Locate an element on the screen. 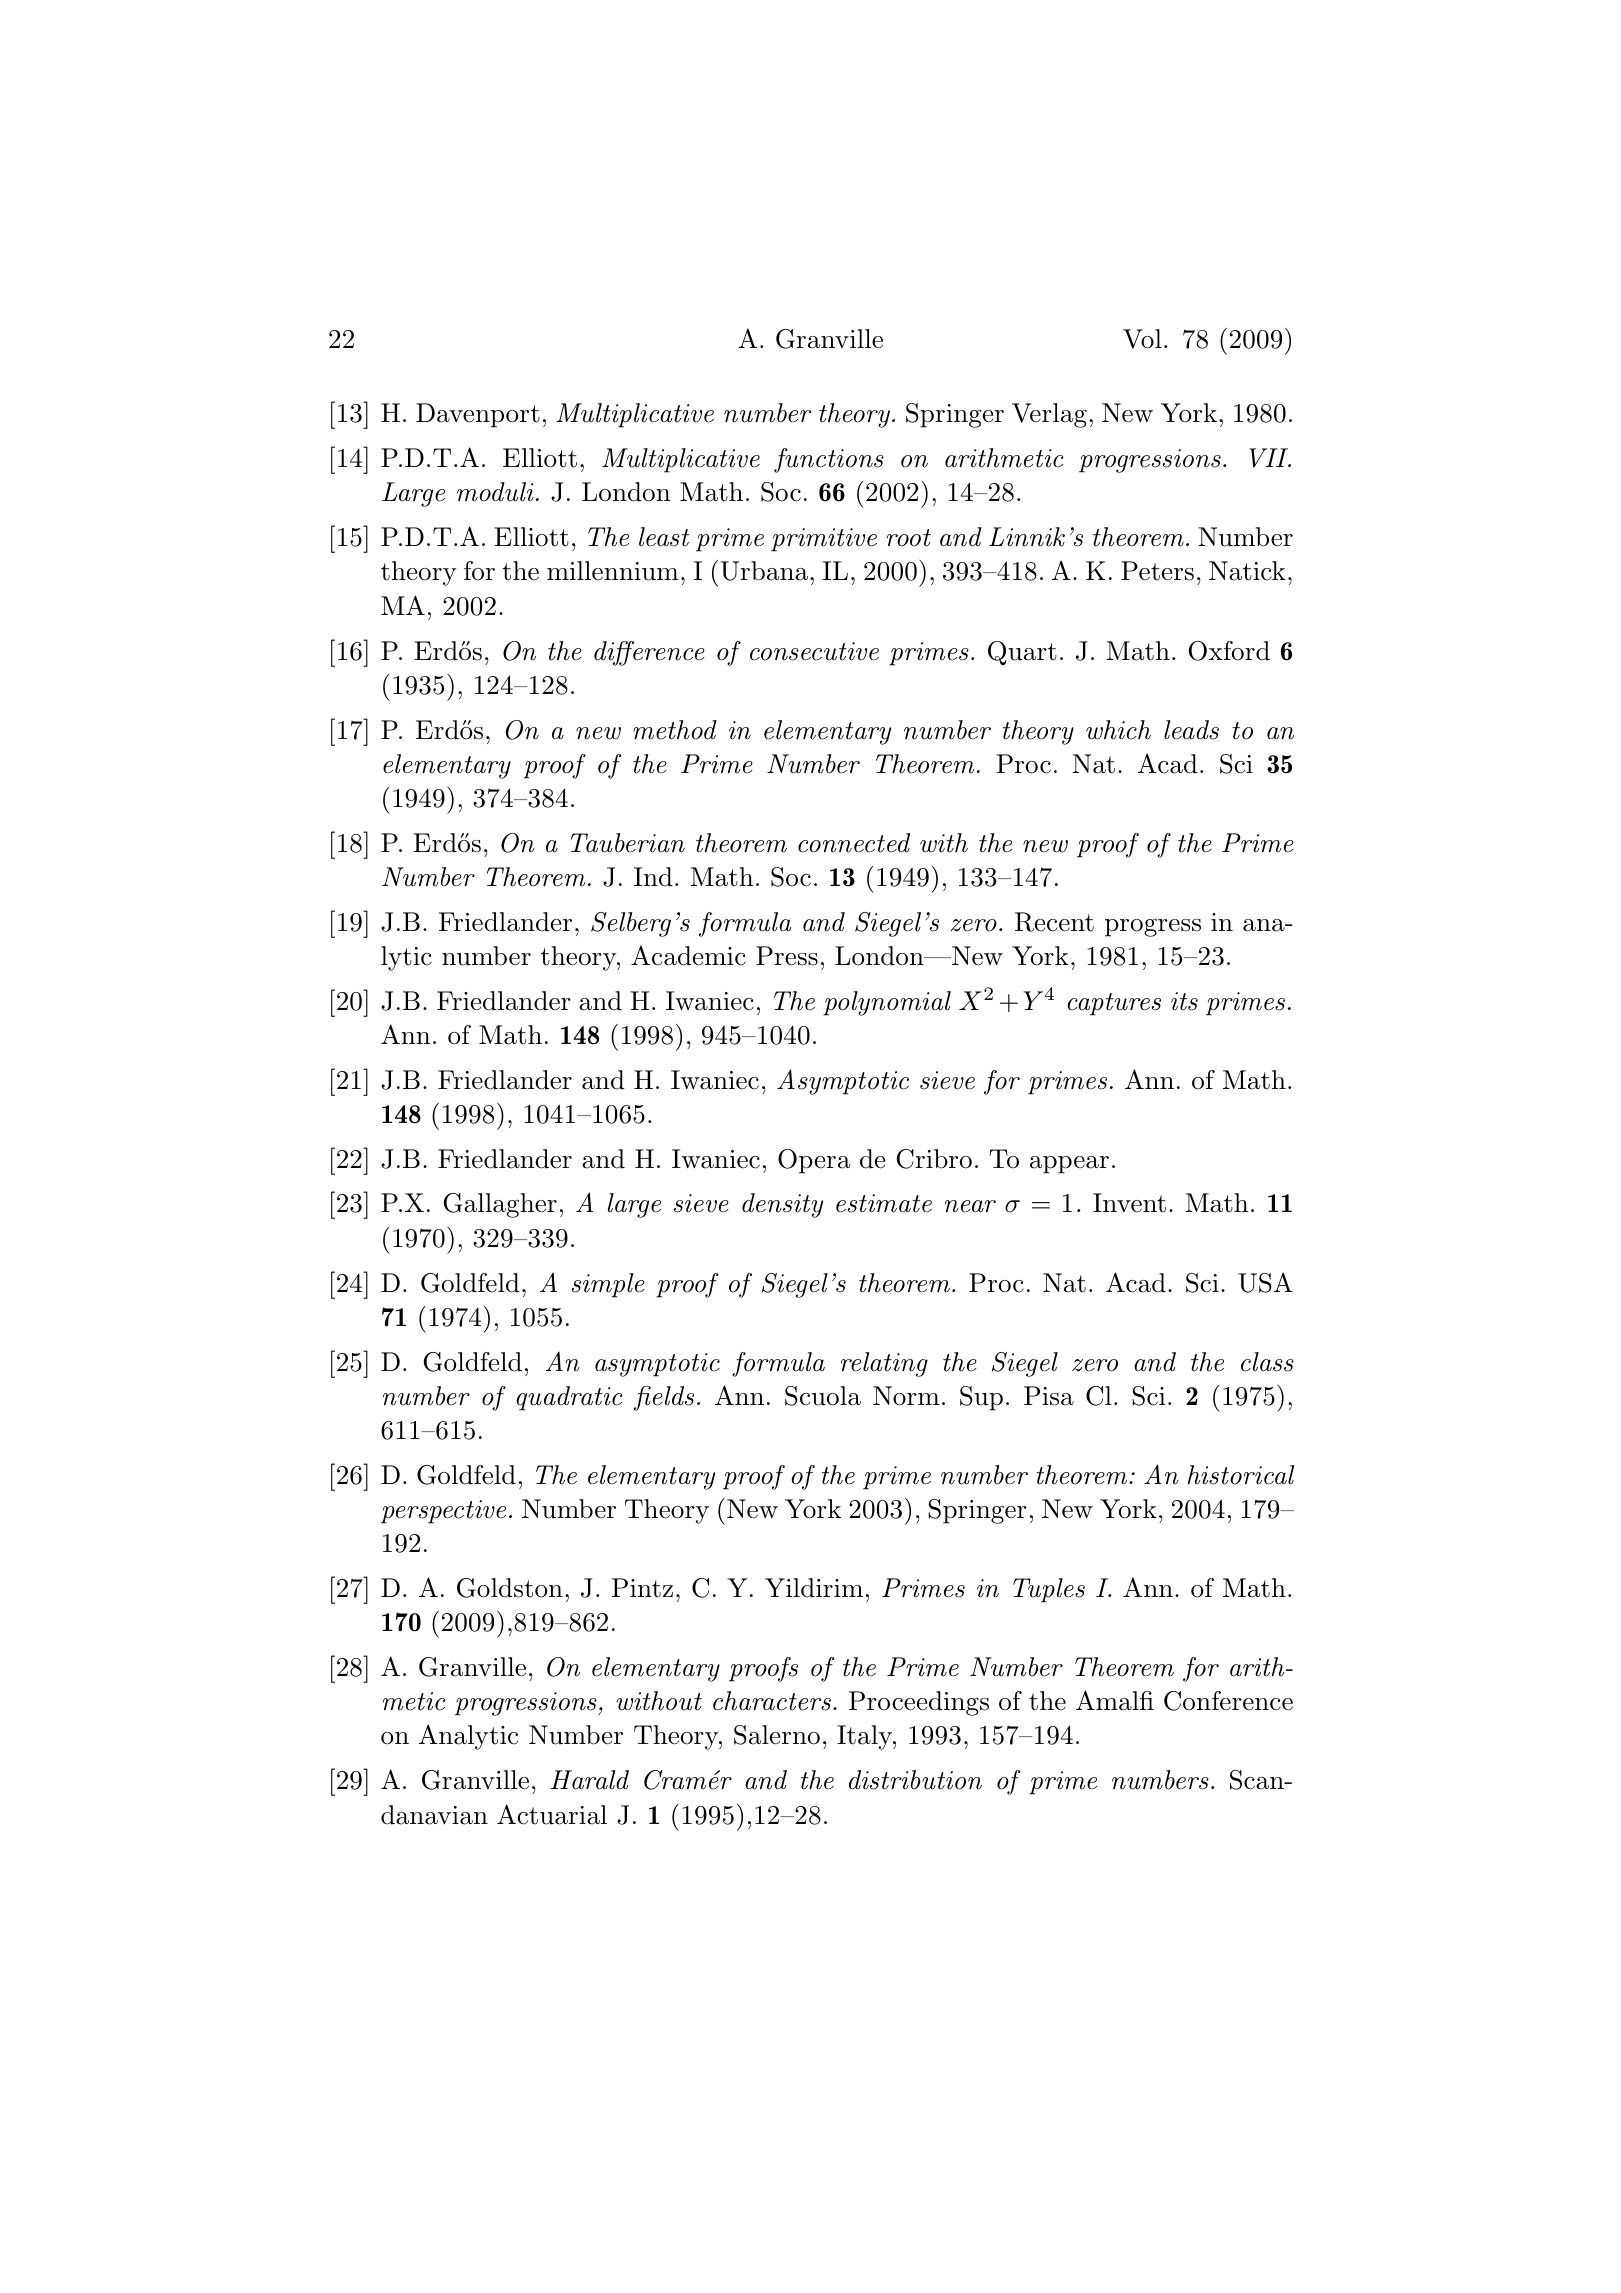 This screenshot has width=1621, height=2293. Invent is located at coordinates (1129, 1203).
